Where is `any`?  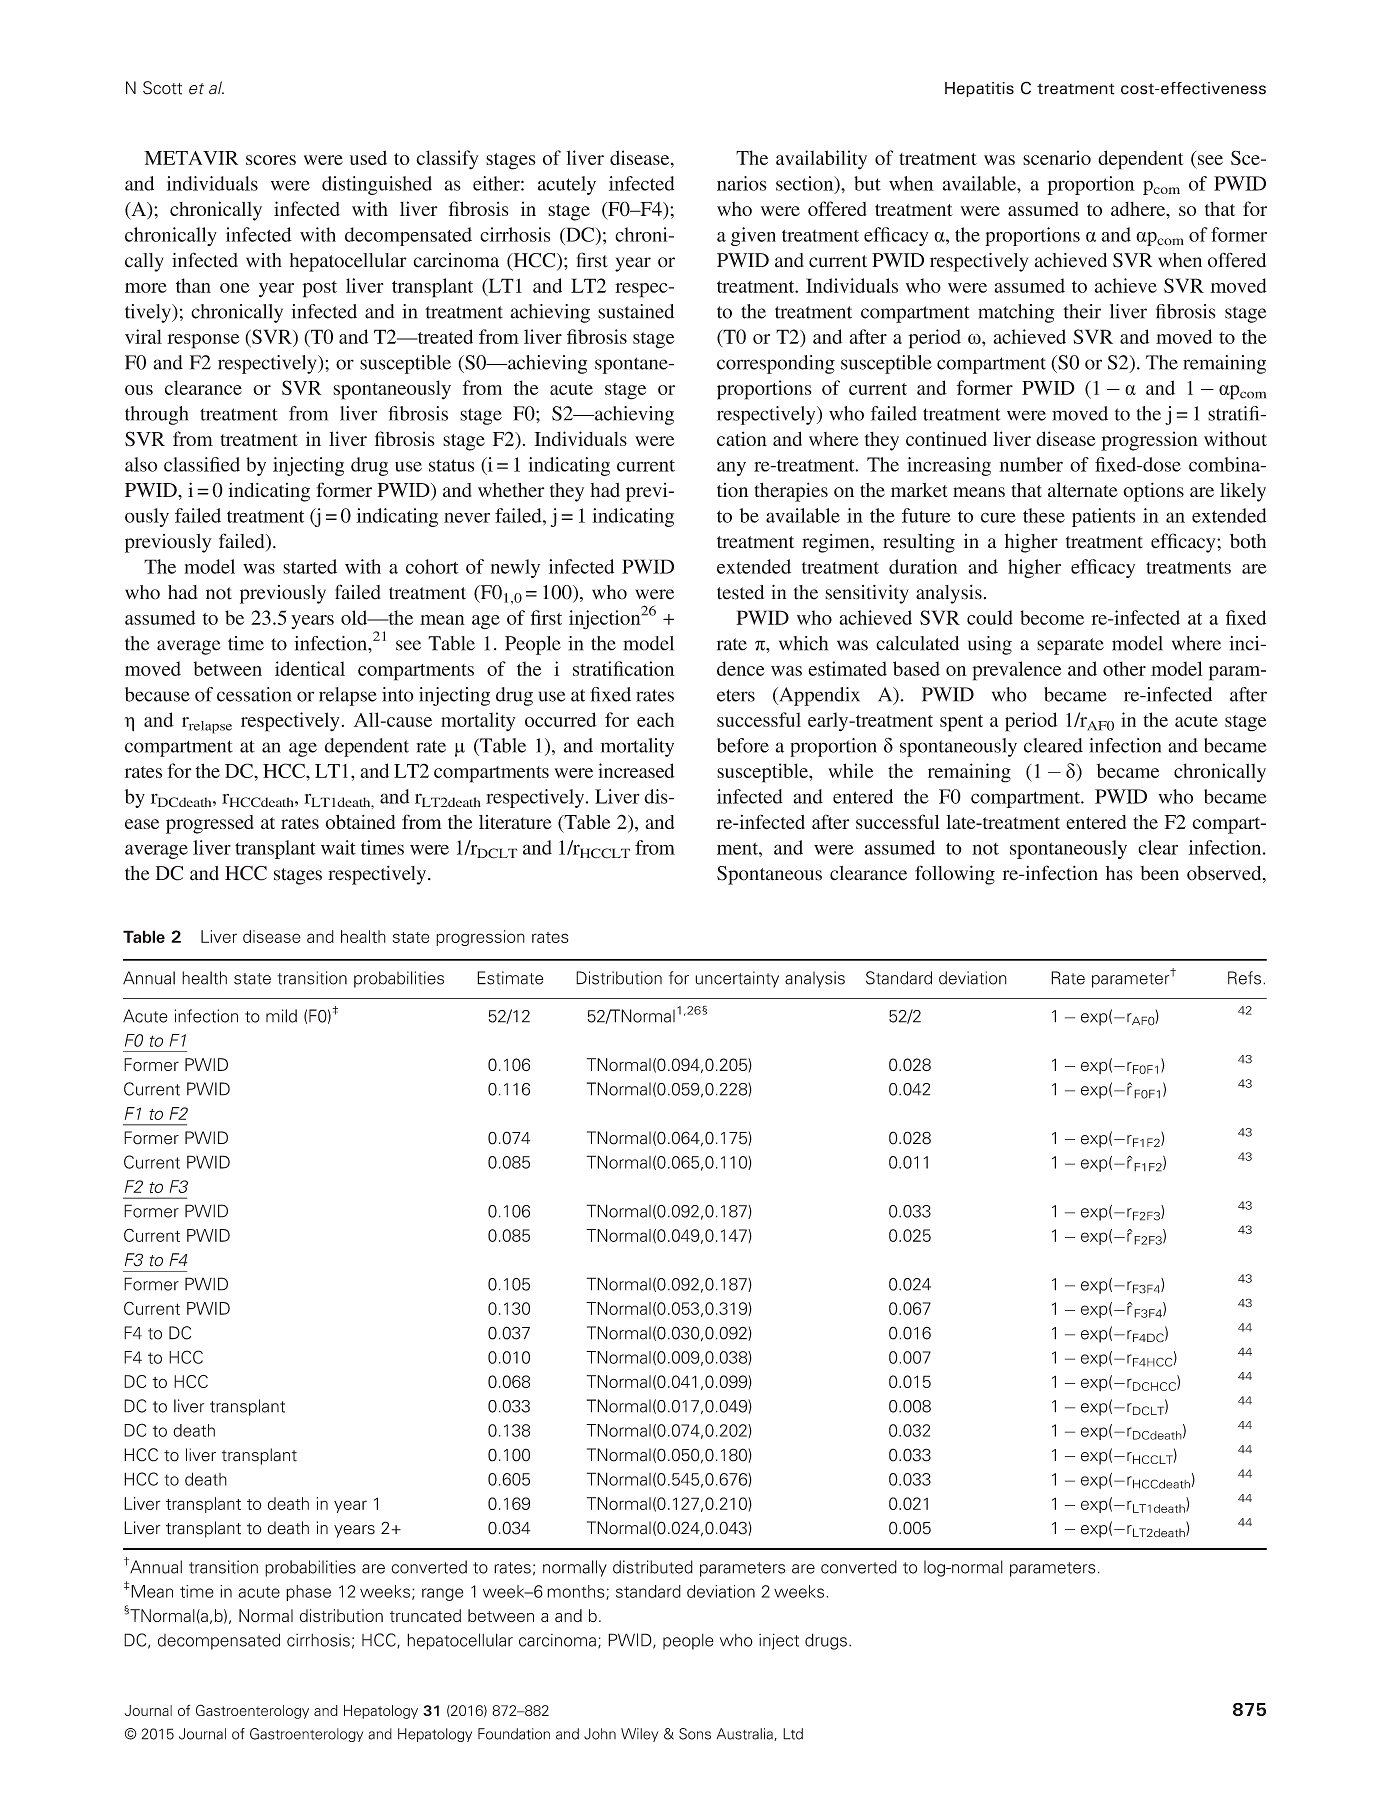 any is located at coordinates (731, 468).
